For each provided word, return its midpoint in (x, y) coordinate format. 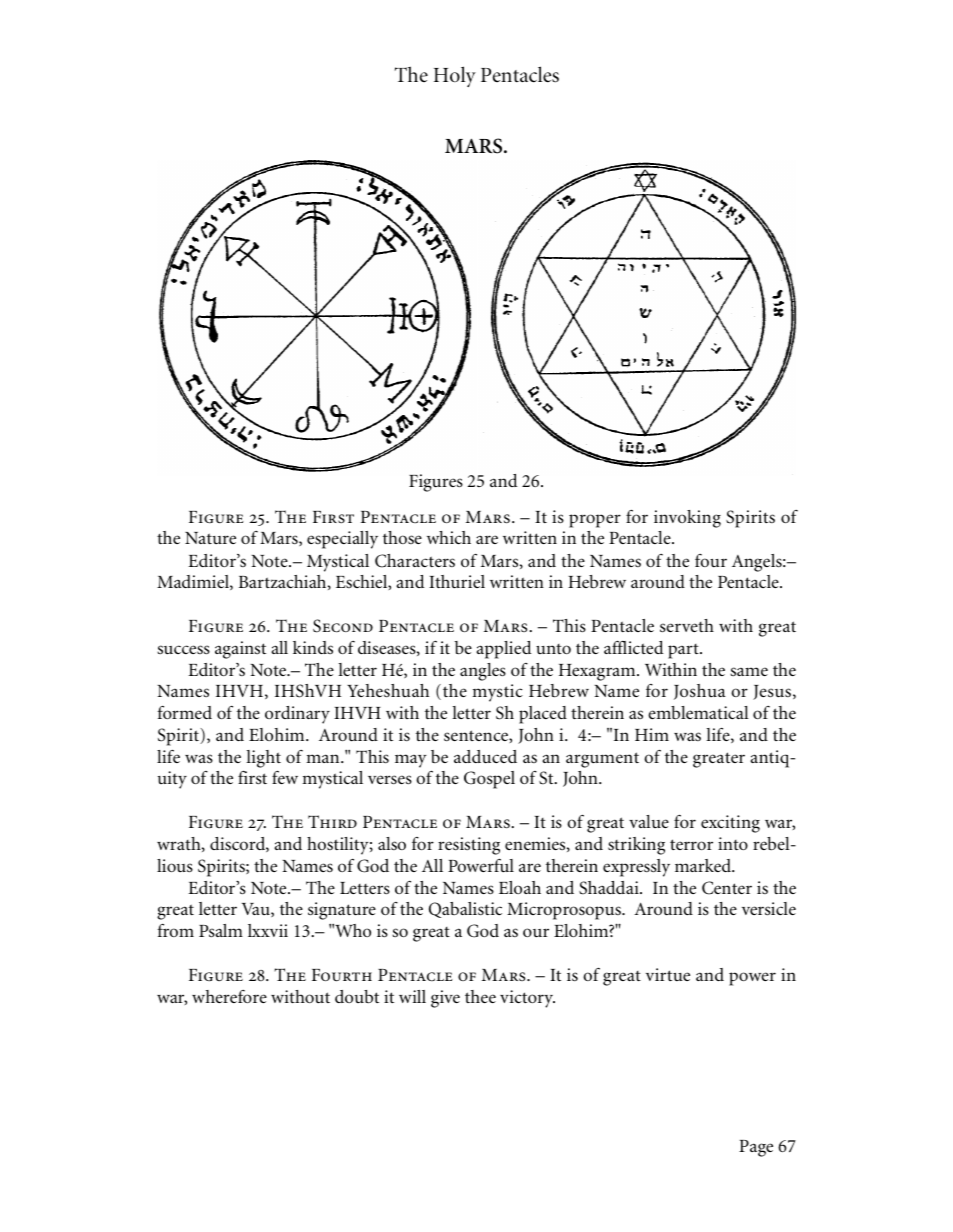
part (684, 651)
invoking (687, 519)
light (263, 759)
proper (595, 521)
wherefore (229, 996)
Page (756, 1148)
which (449, 537)
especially (342, 540)
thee (480, 996)
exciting (730, 824)
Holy (455, 76)
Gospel (489, 780)
